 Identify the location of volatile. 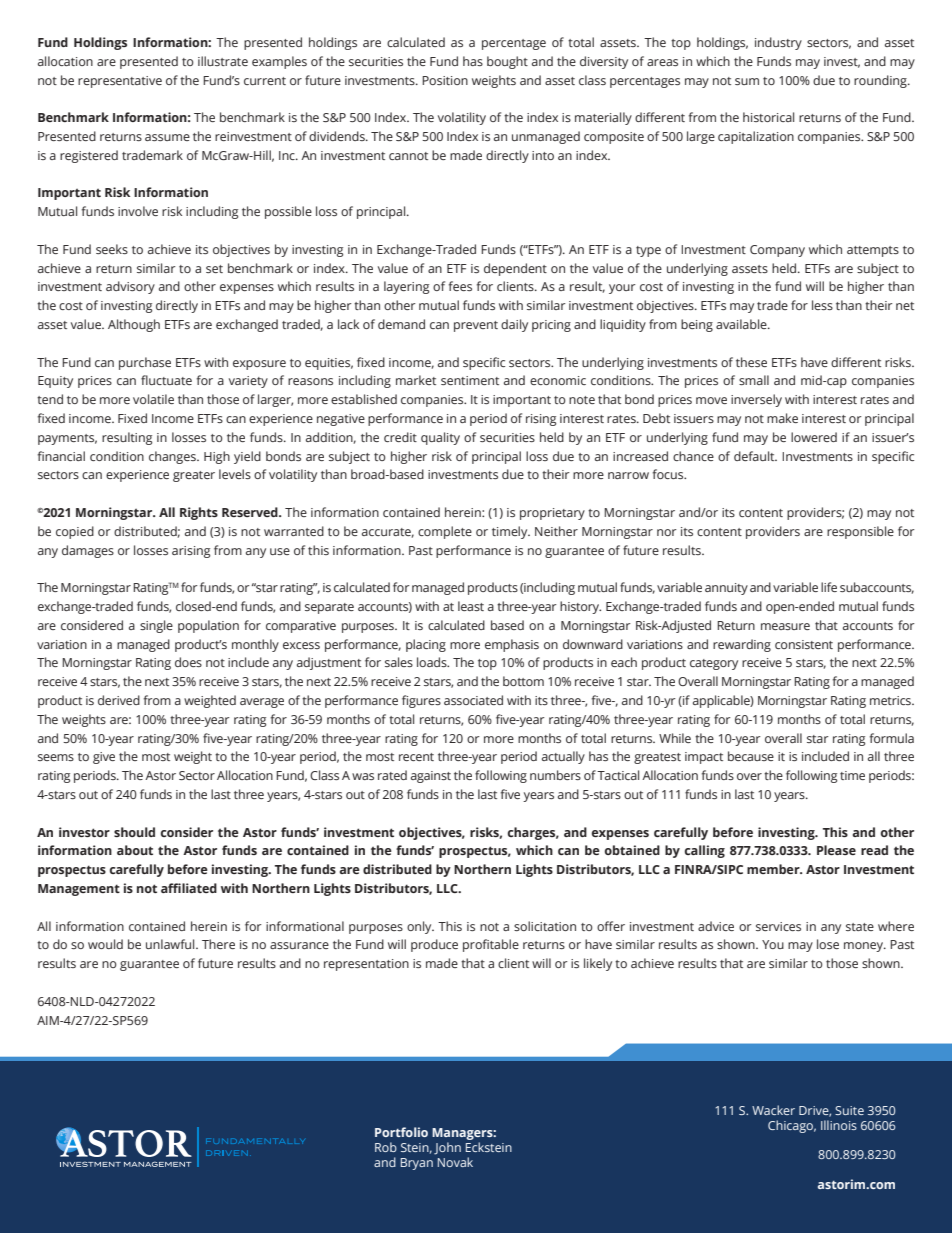
(153, 399).
